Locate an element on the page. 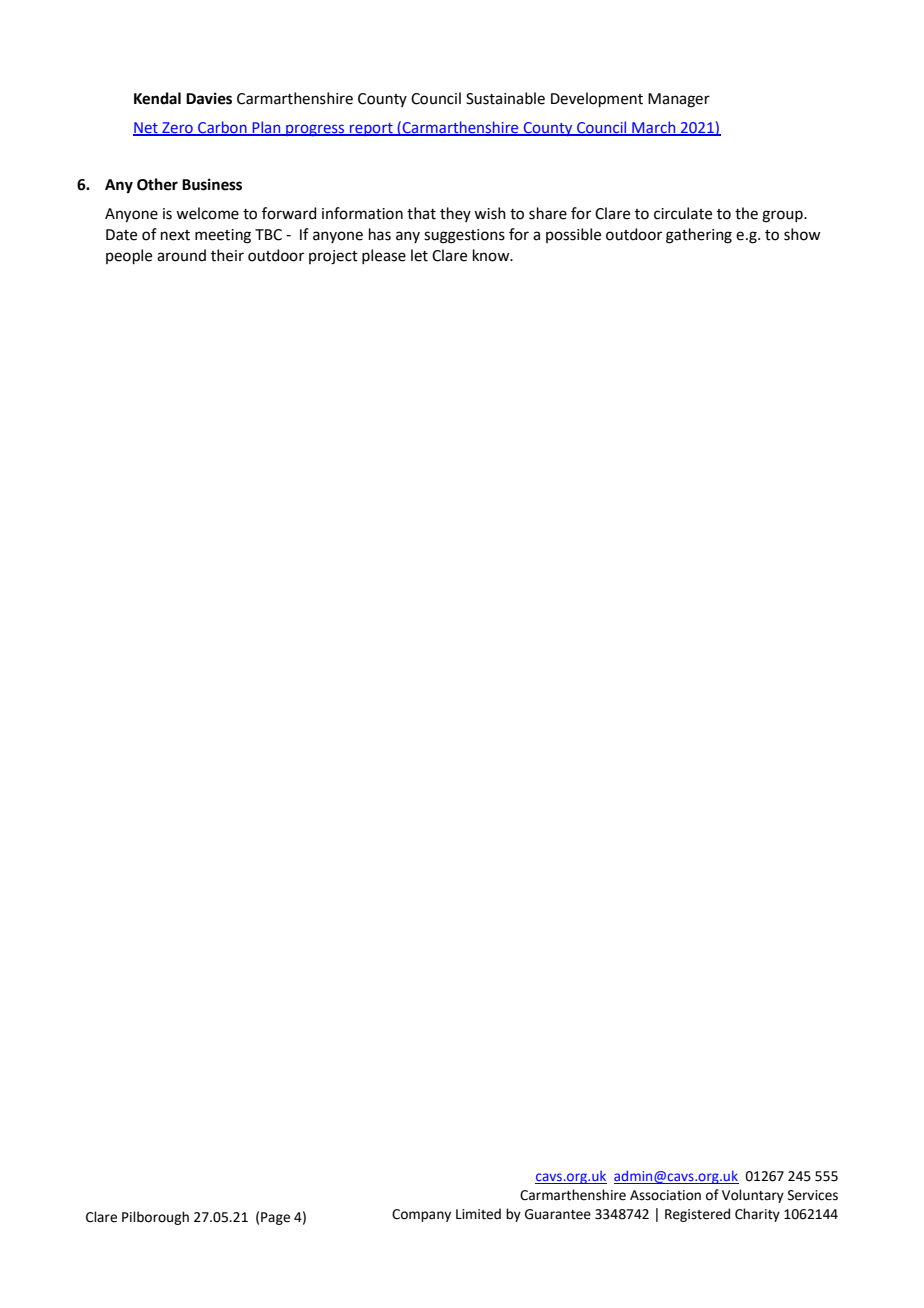 This document has width=924, height=1308. around is located at coordinates (181, 255).
